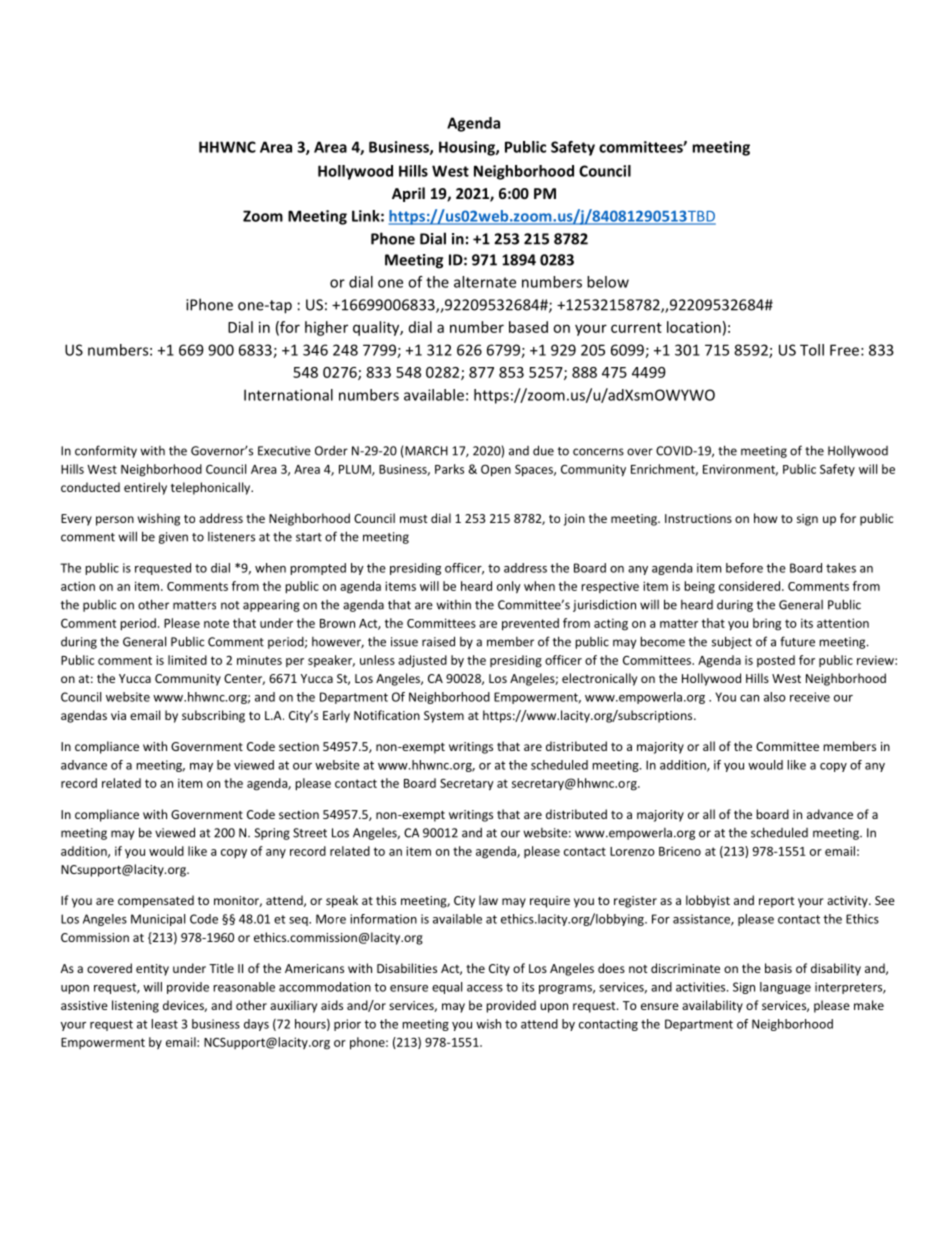 The width and height of the document is (952, 1233). What do you see at coordinates (216, 623) in the document?
I see `note` at bounding box center [216, 623].
